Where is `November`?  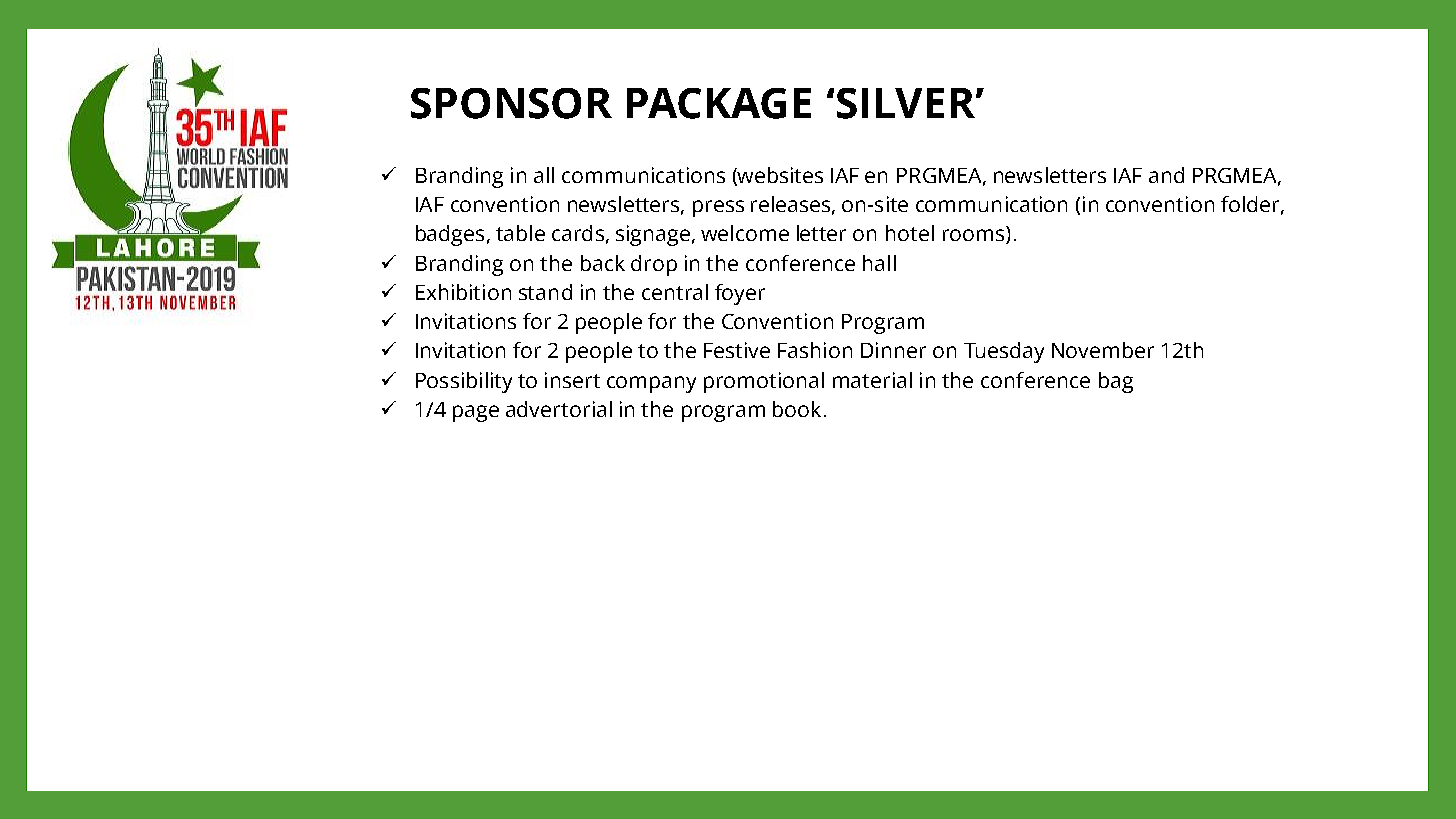 November is located at coordinates (1103, 350).
